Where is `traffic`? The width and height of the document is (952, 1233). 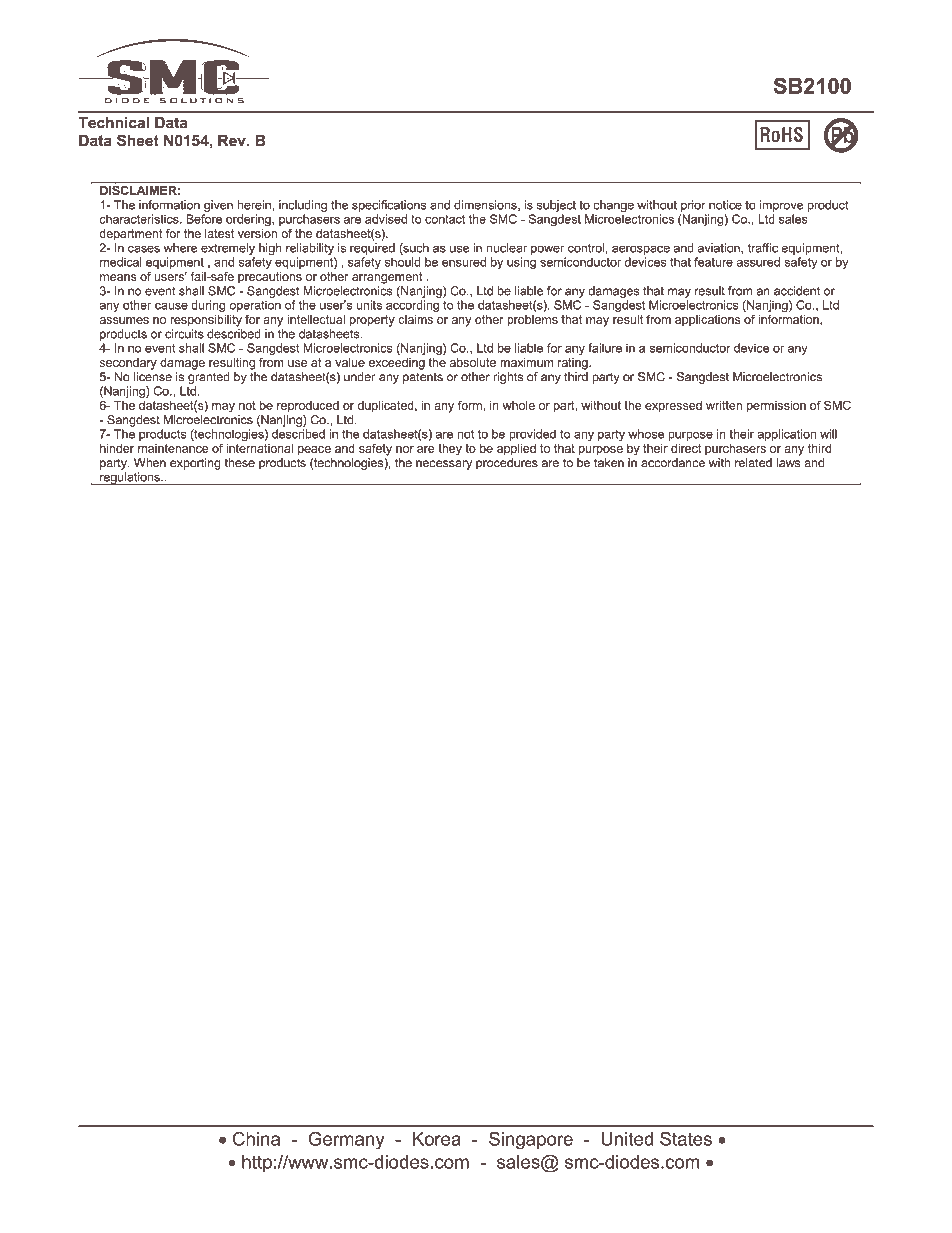
traffic is located at coordinates (762, 248).
